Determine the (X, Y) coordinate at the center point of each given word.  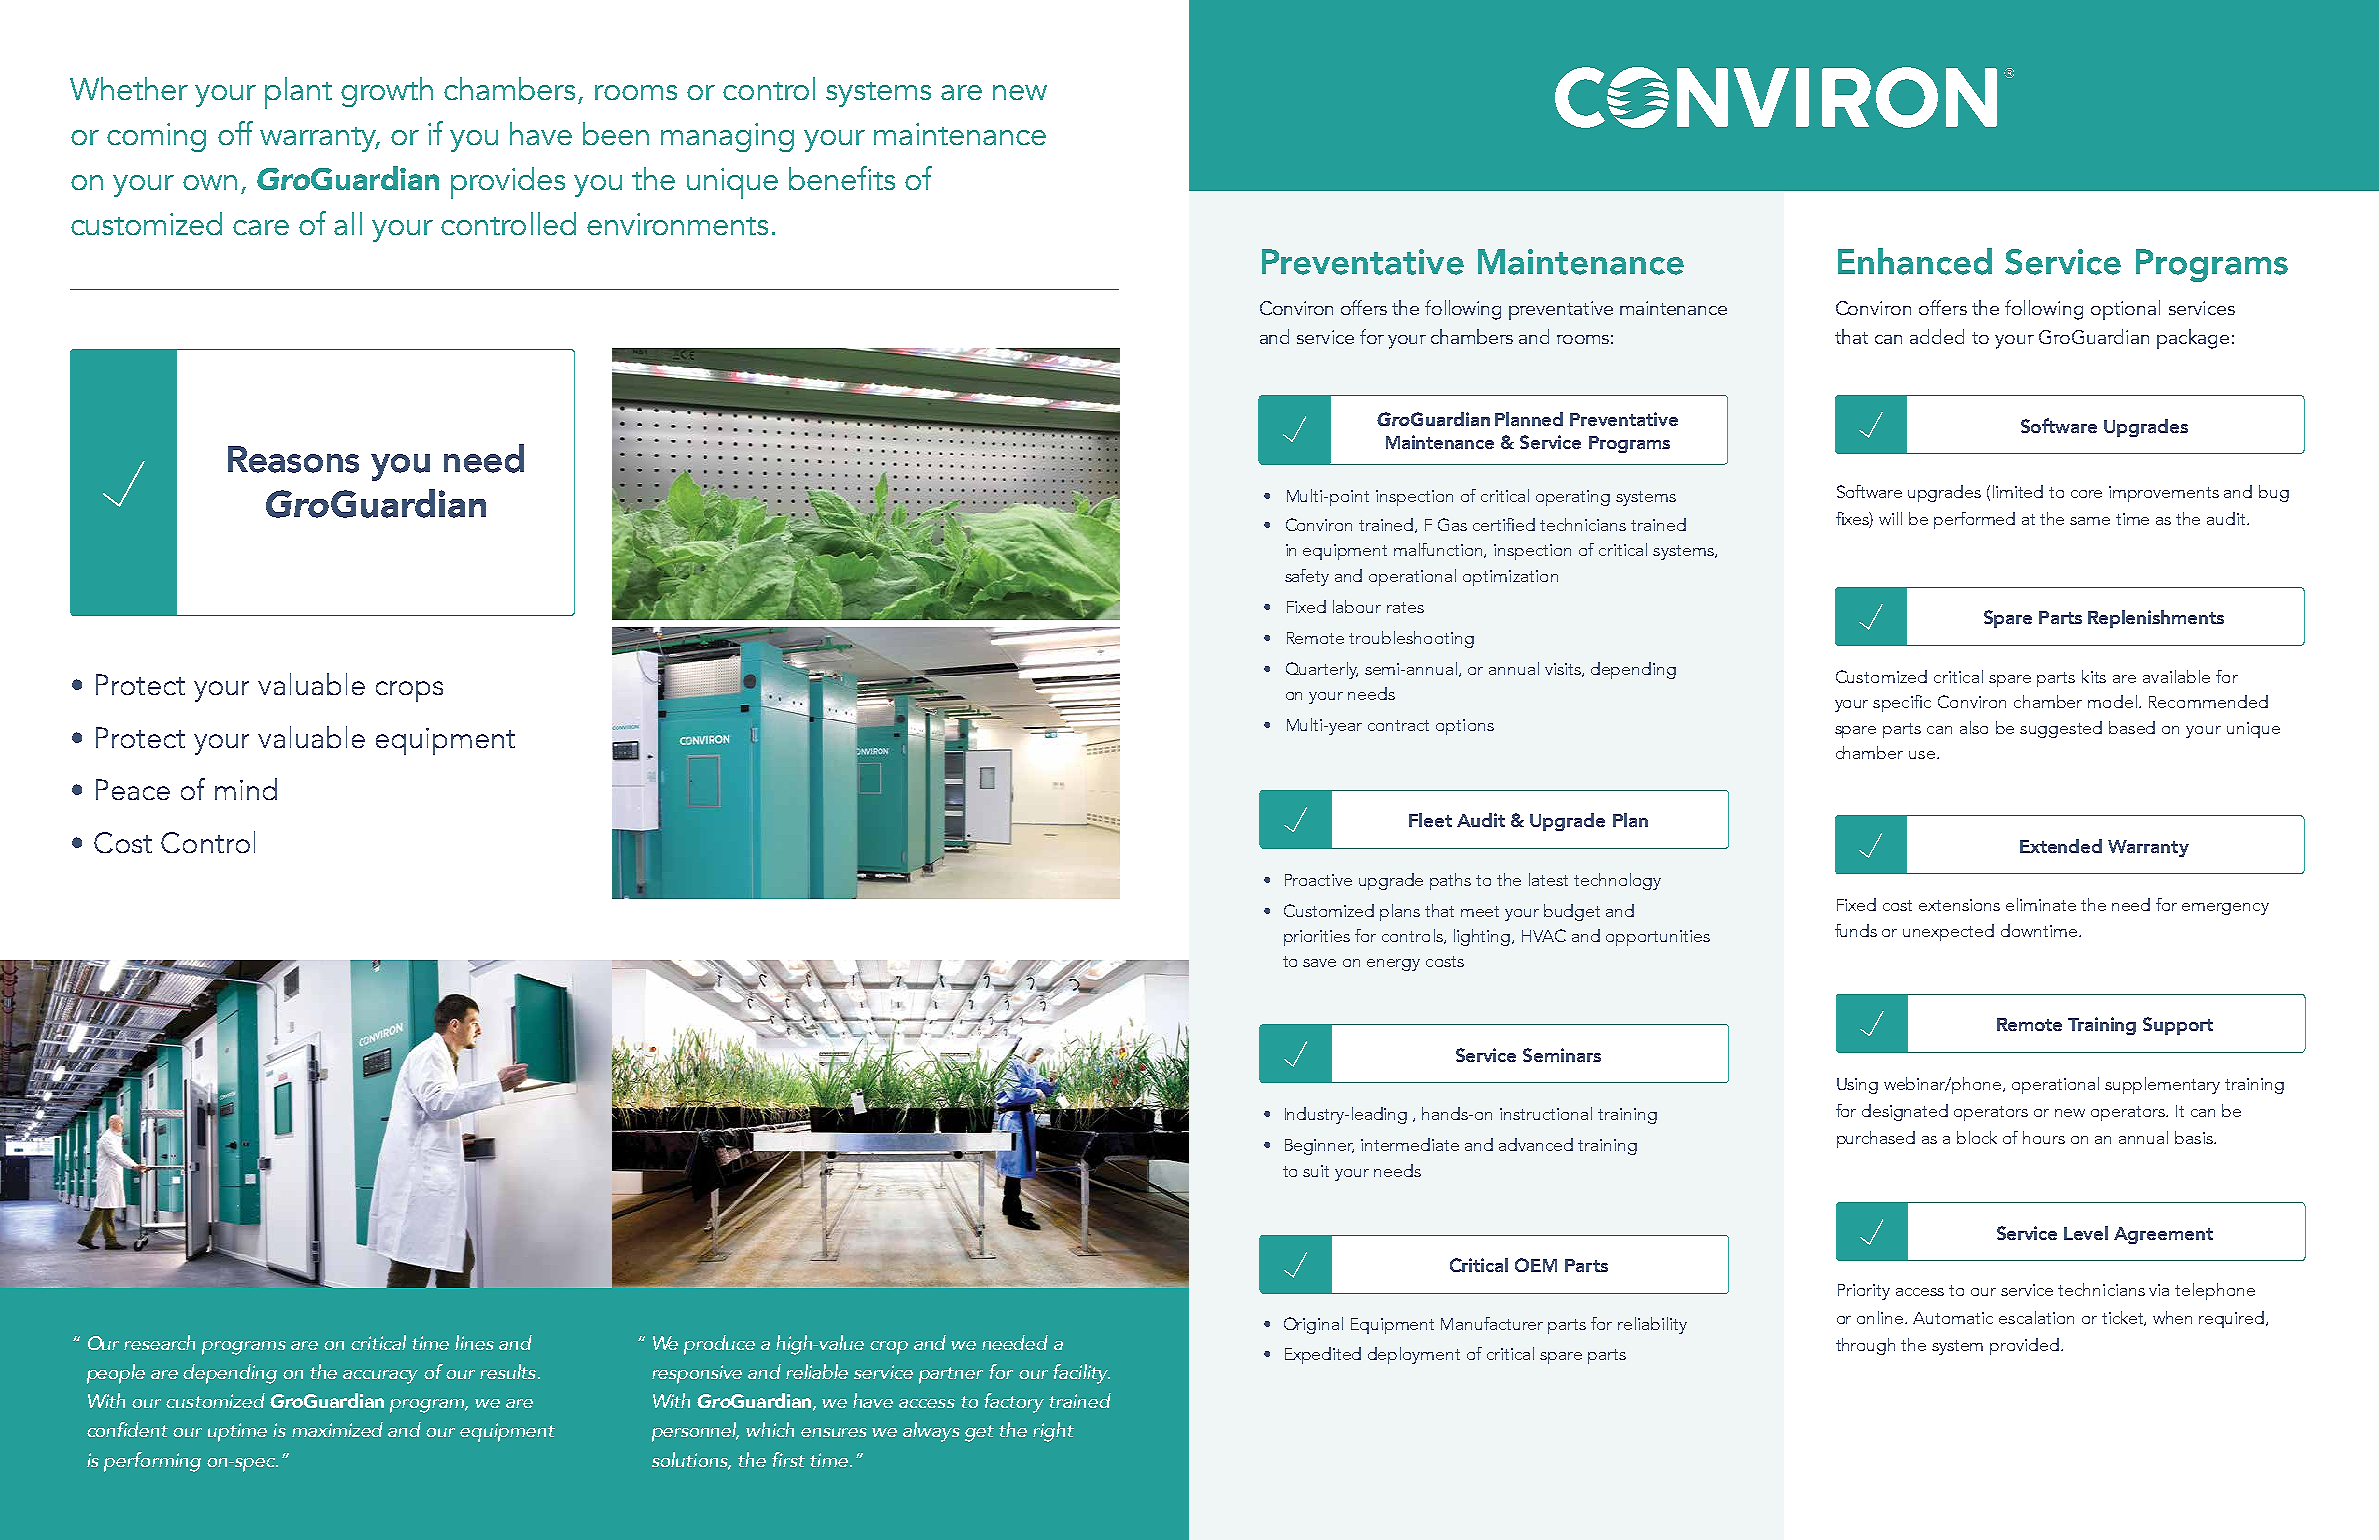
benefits (842, 178)
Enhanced (1915, 261)
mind (246, 789)
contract (1398, 725)
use (1923, 755)
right (1053, 1432)
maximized (337, 1429)
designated (1905, 1112)
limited (2018, 491)
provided (2024, 1346)
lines (474, 1342)
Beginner (1319, 1147)
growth (387, 92)
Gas (1452, 524)
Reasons (293, 459)
